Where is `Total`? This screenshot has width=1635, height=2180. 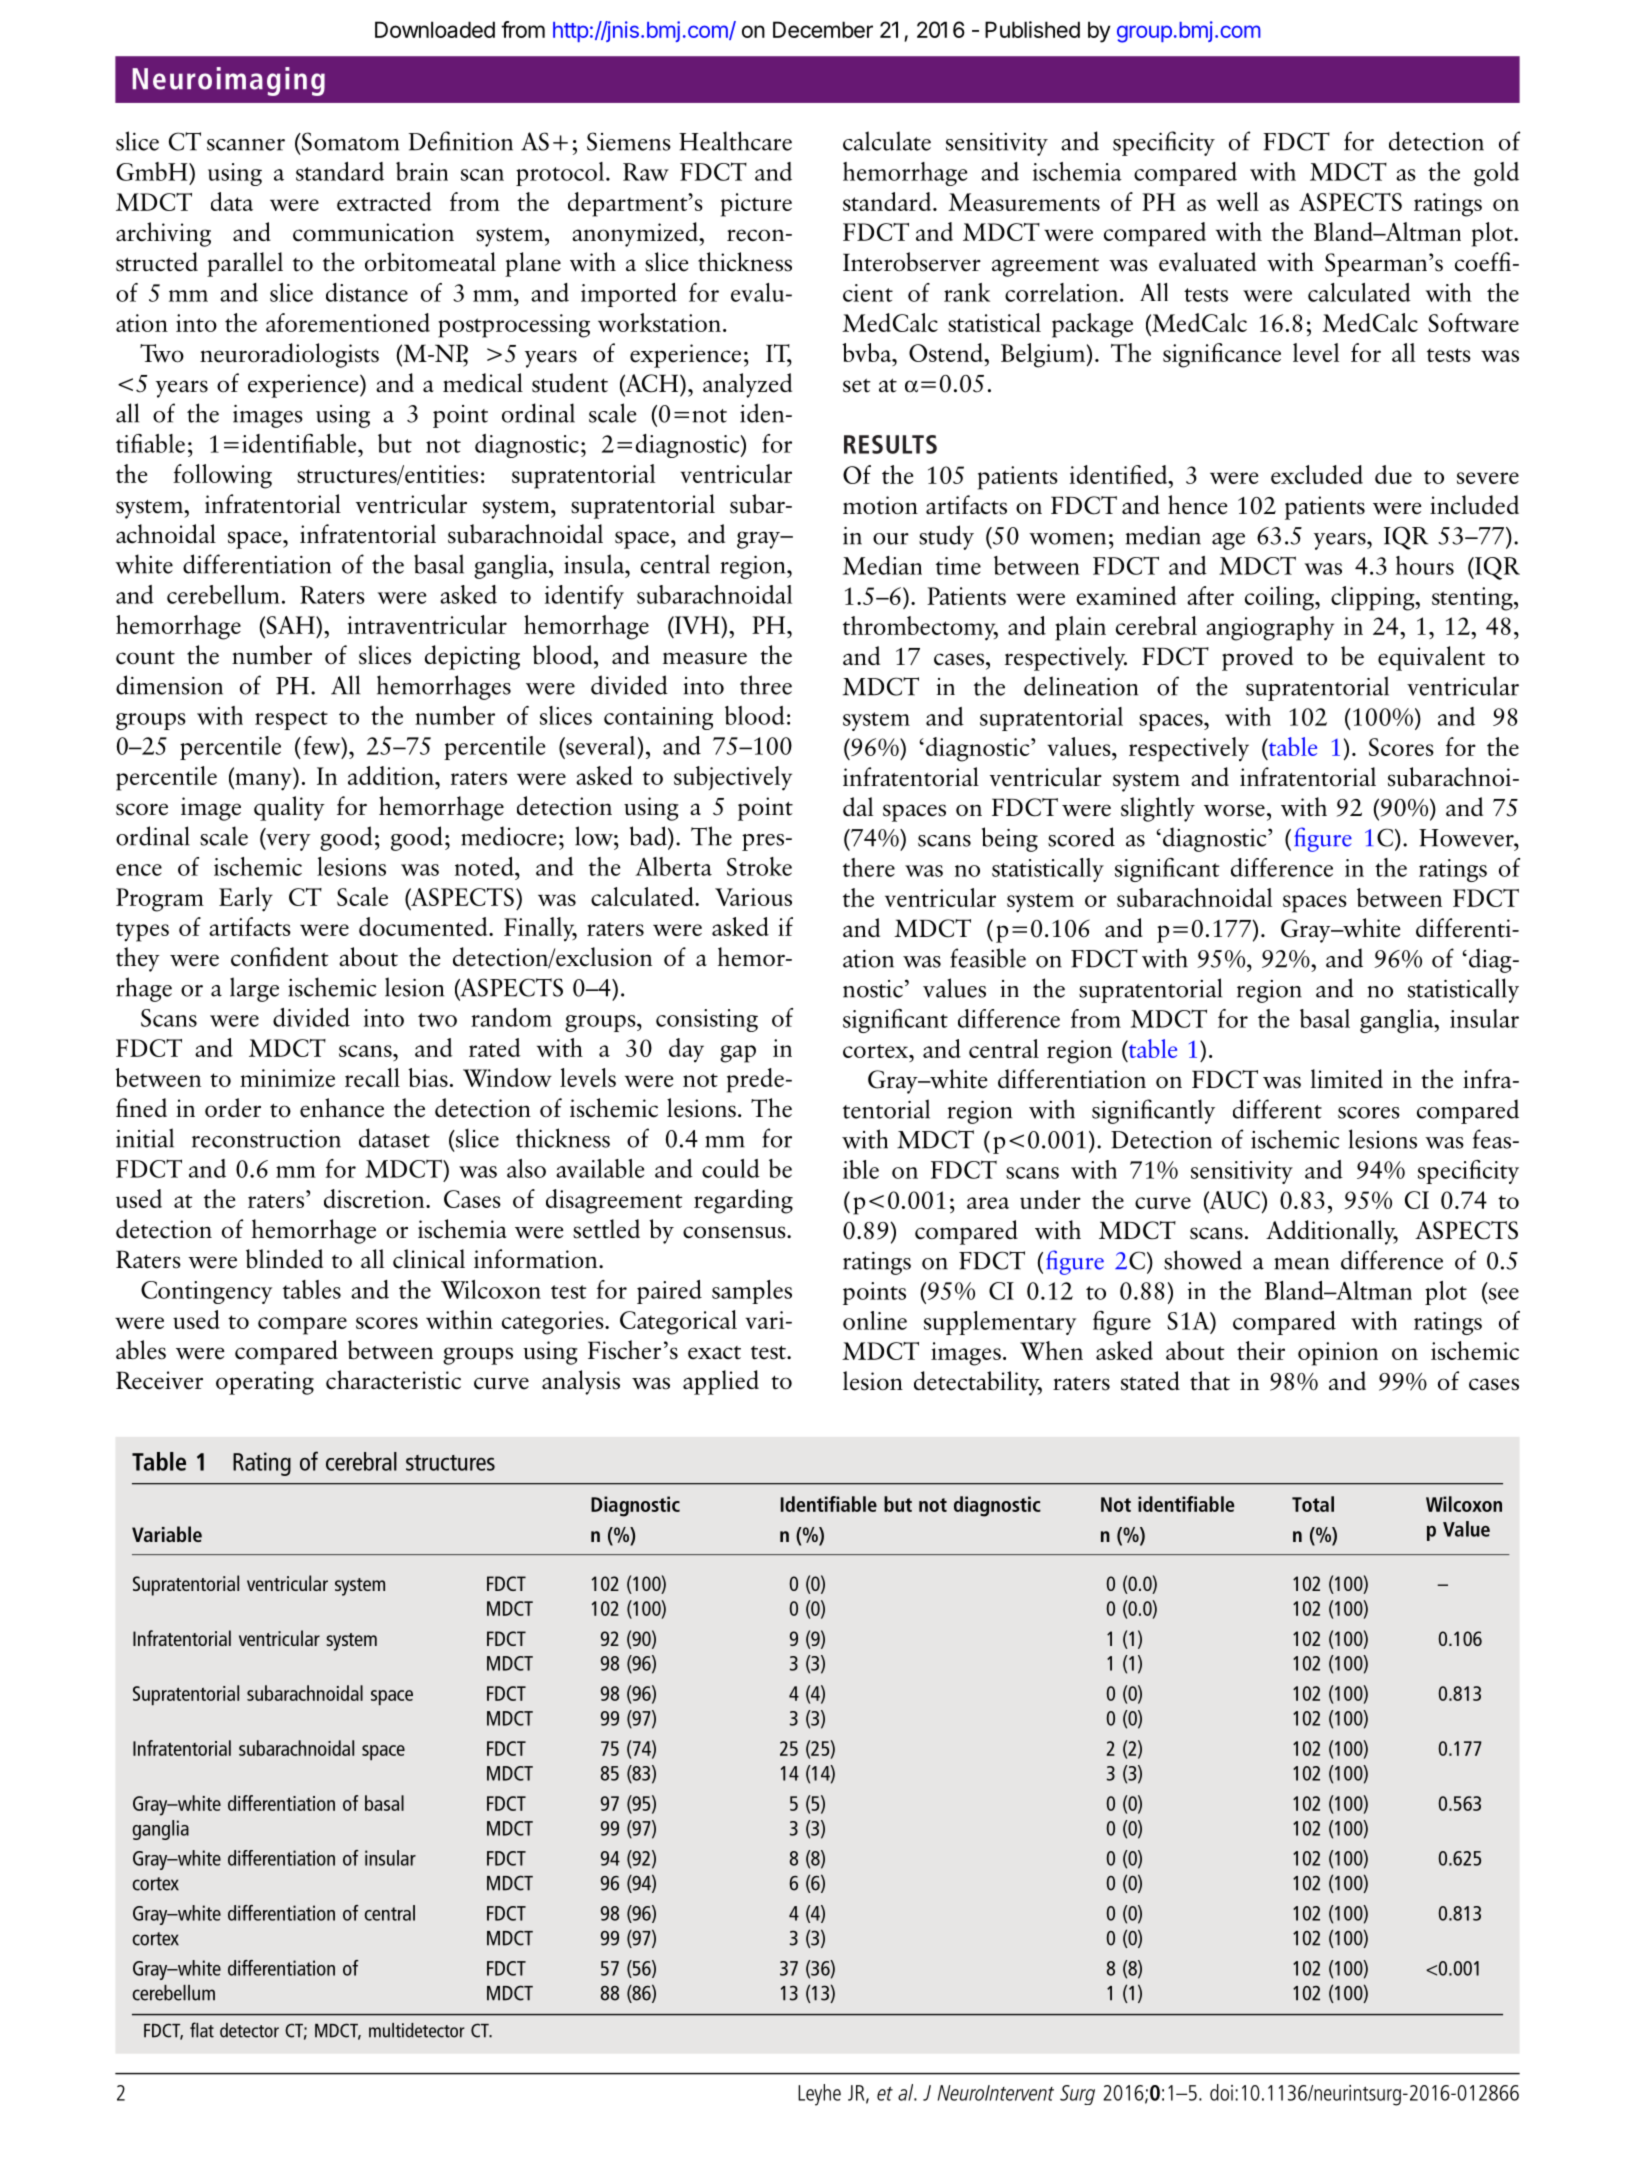
Total is located at coordinates (1313, 1504).
